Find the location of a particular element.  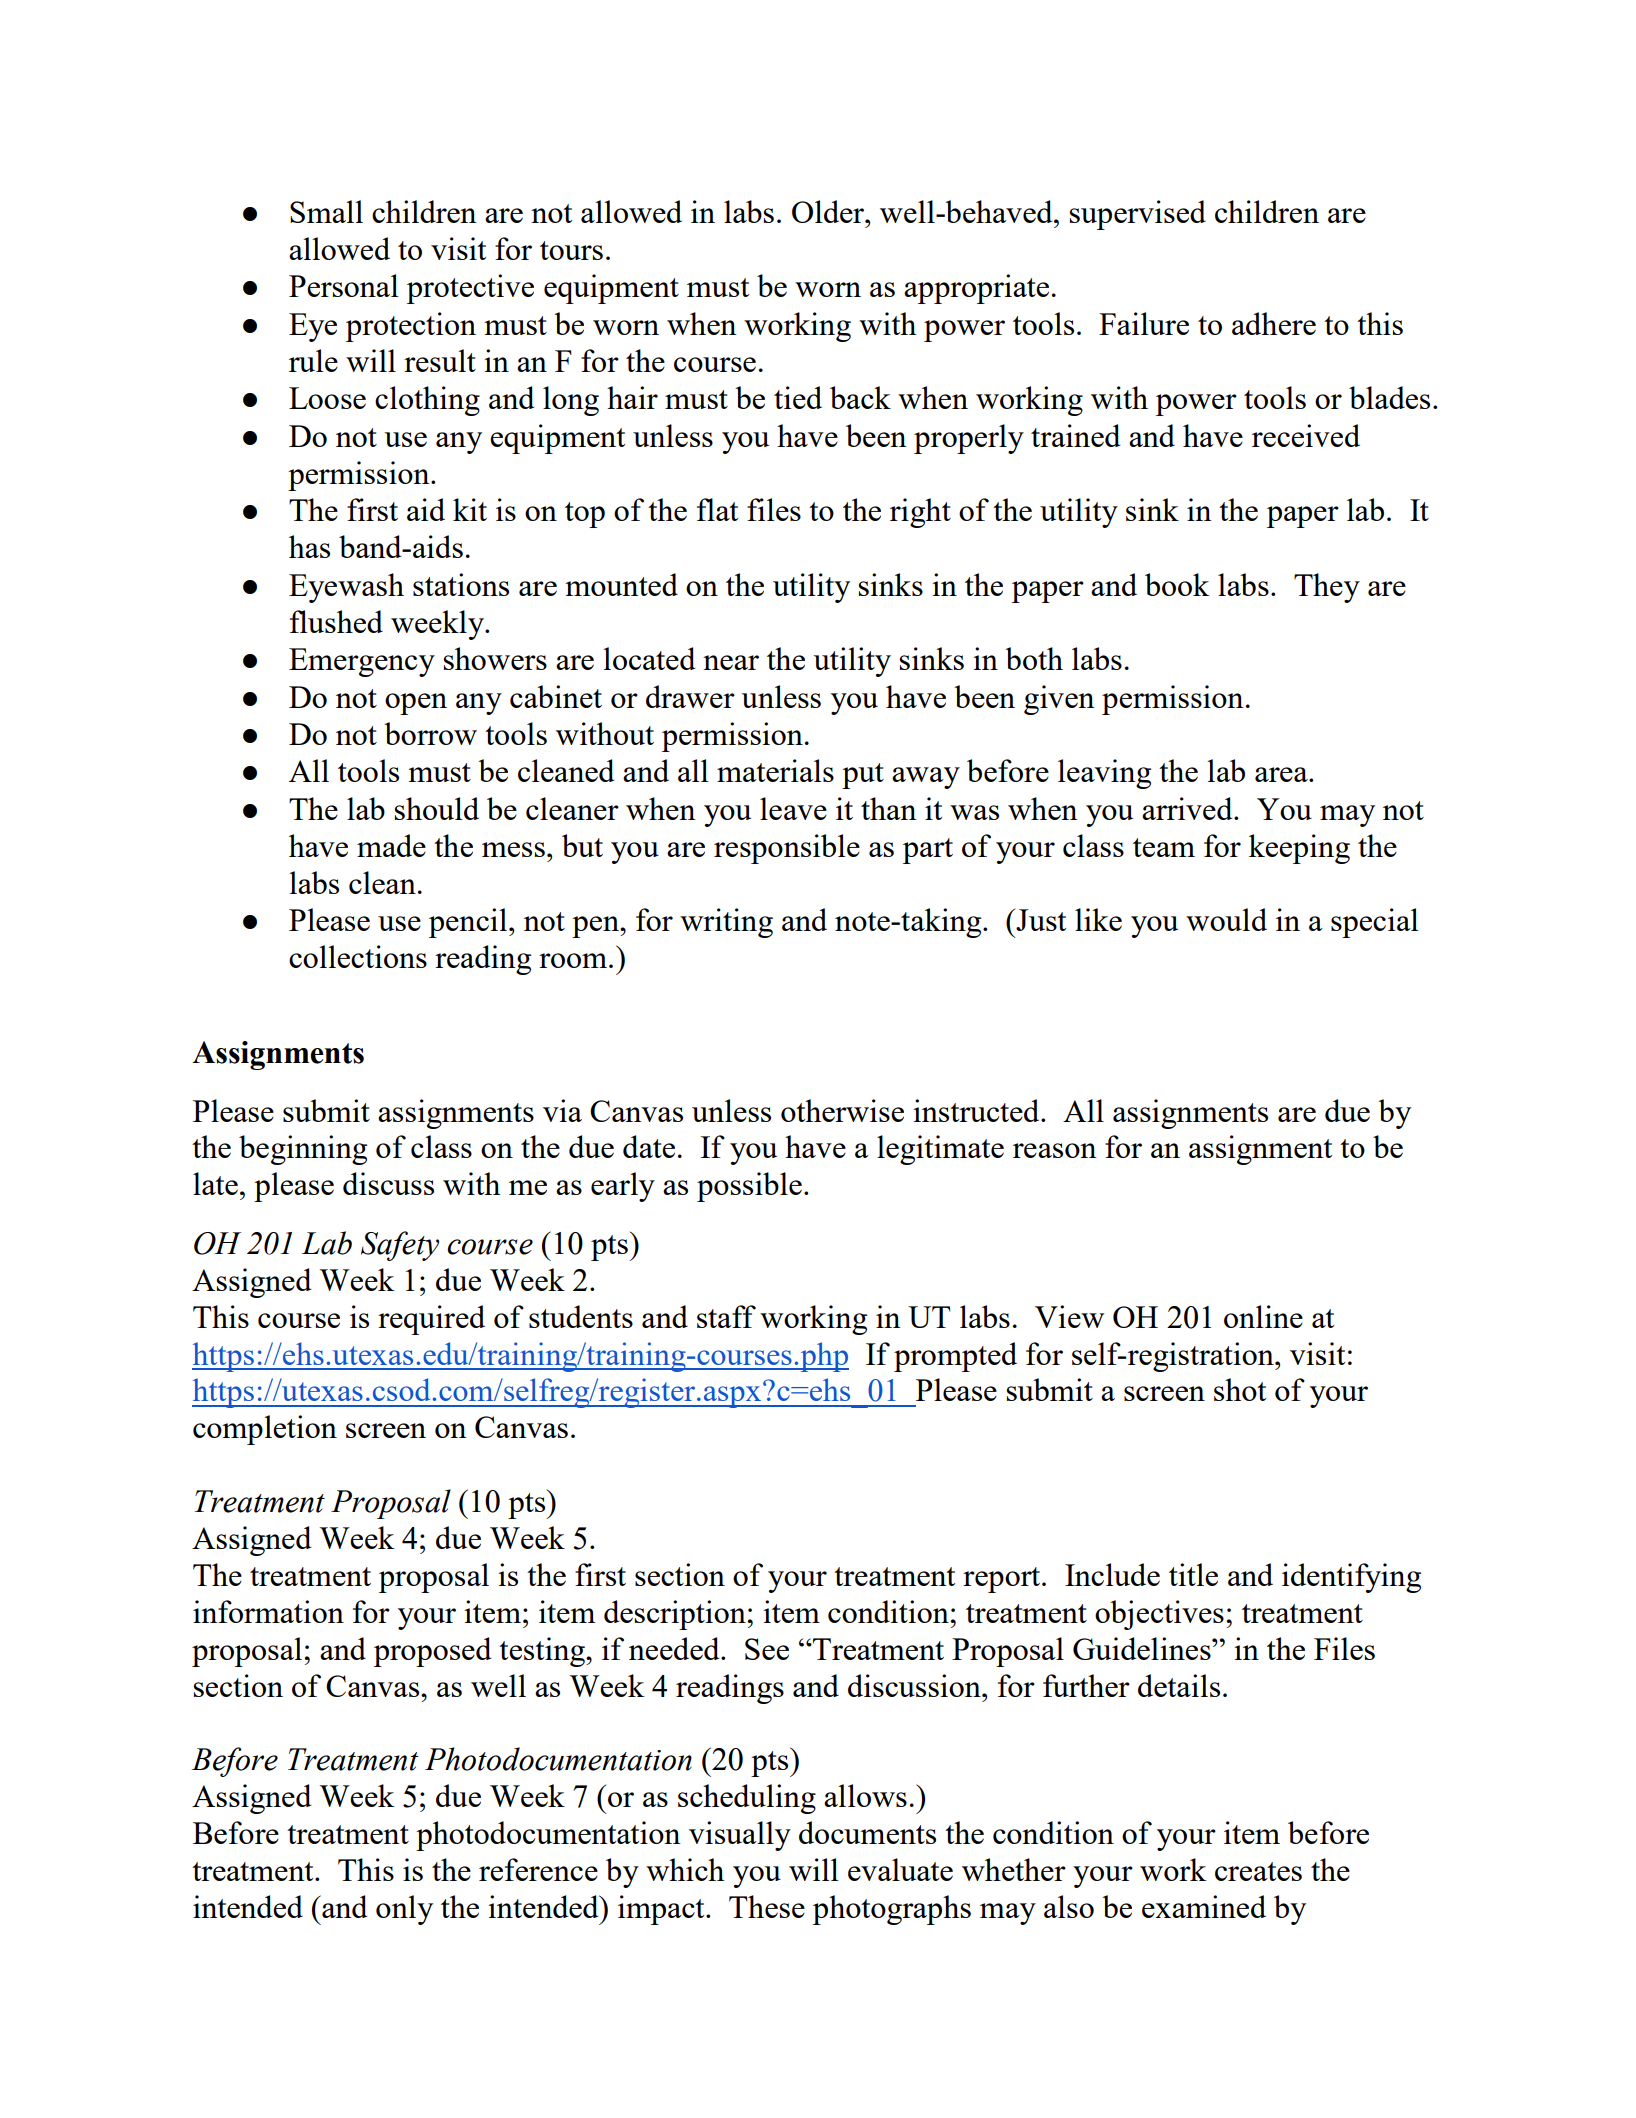

only is located at coordinates (404, 1910).
